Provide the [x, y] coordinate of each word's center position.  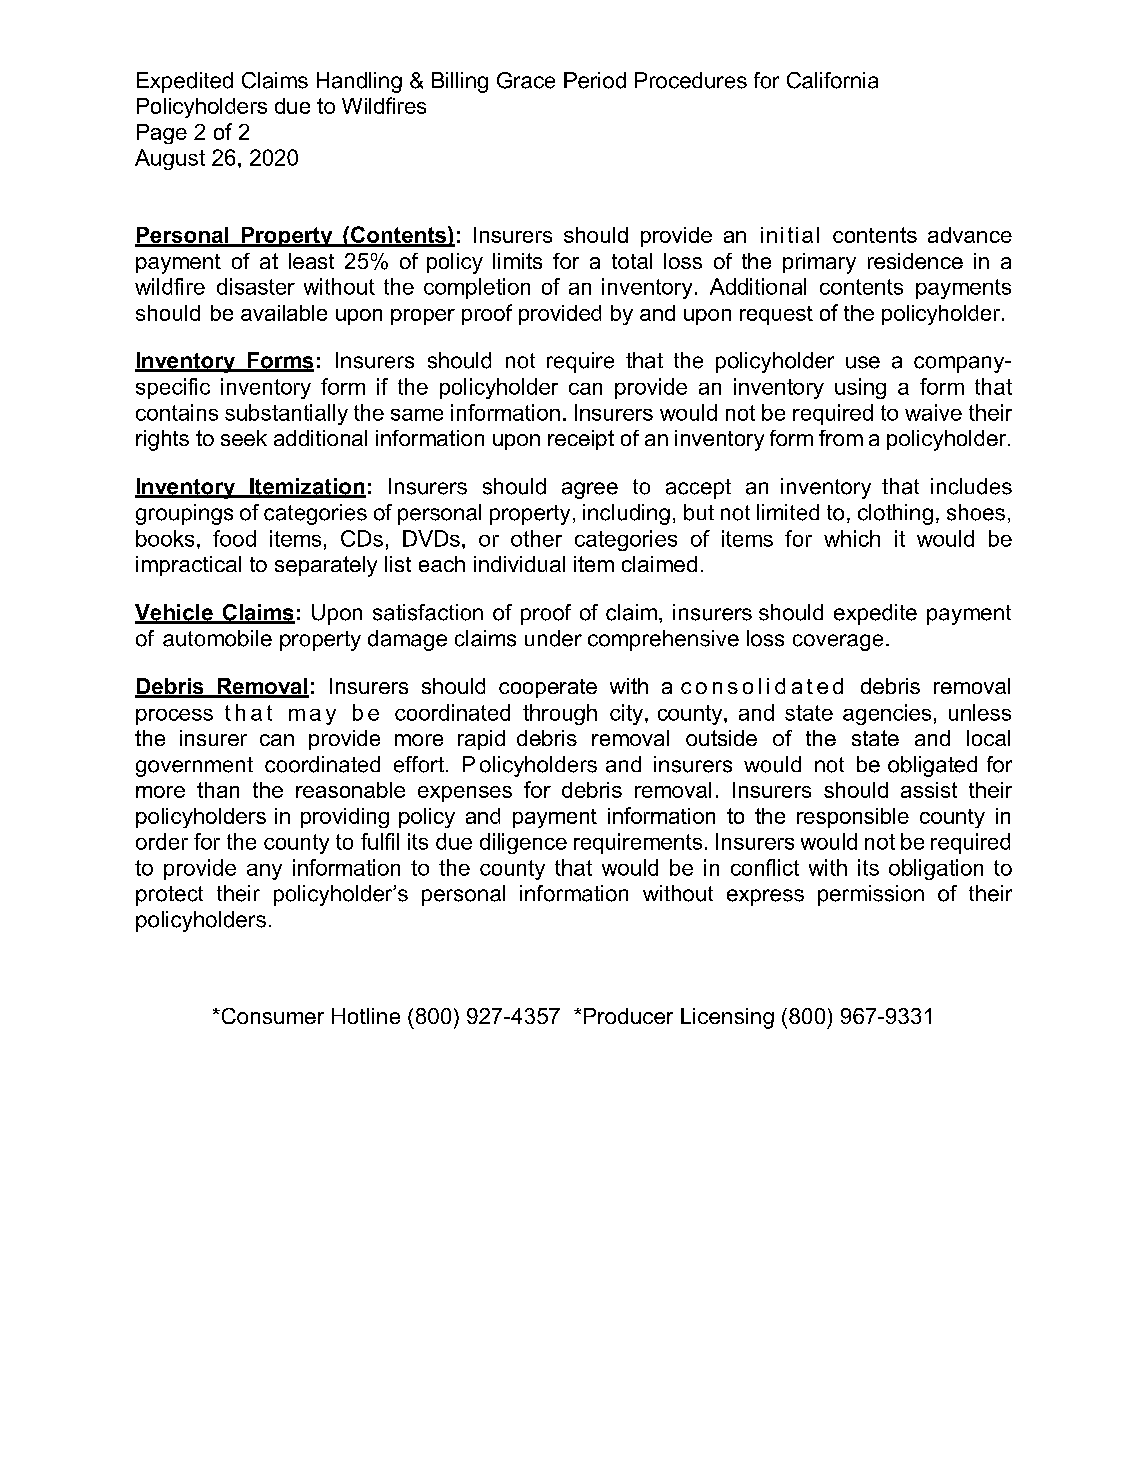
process [174, 717]
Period [595, 80]
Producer [628, 1016]
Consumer [271, 1016]
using [860, 388]
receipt [581, 440]
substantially [286, 414]
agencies [887, 714]
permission [871, 895]
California [832, 80]
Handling [359, 82]
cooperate [548, 688]
